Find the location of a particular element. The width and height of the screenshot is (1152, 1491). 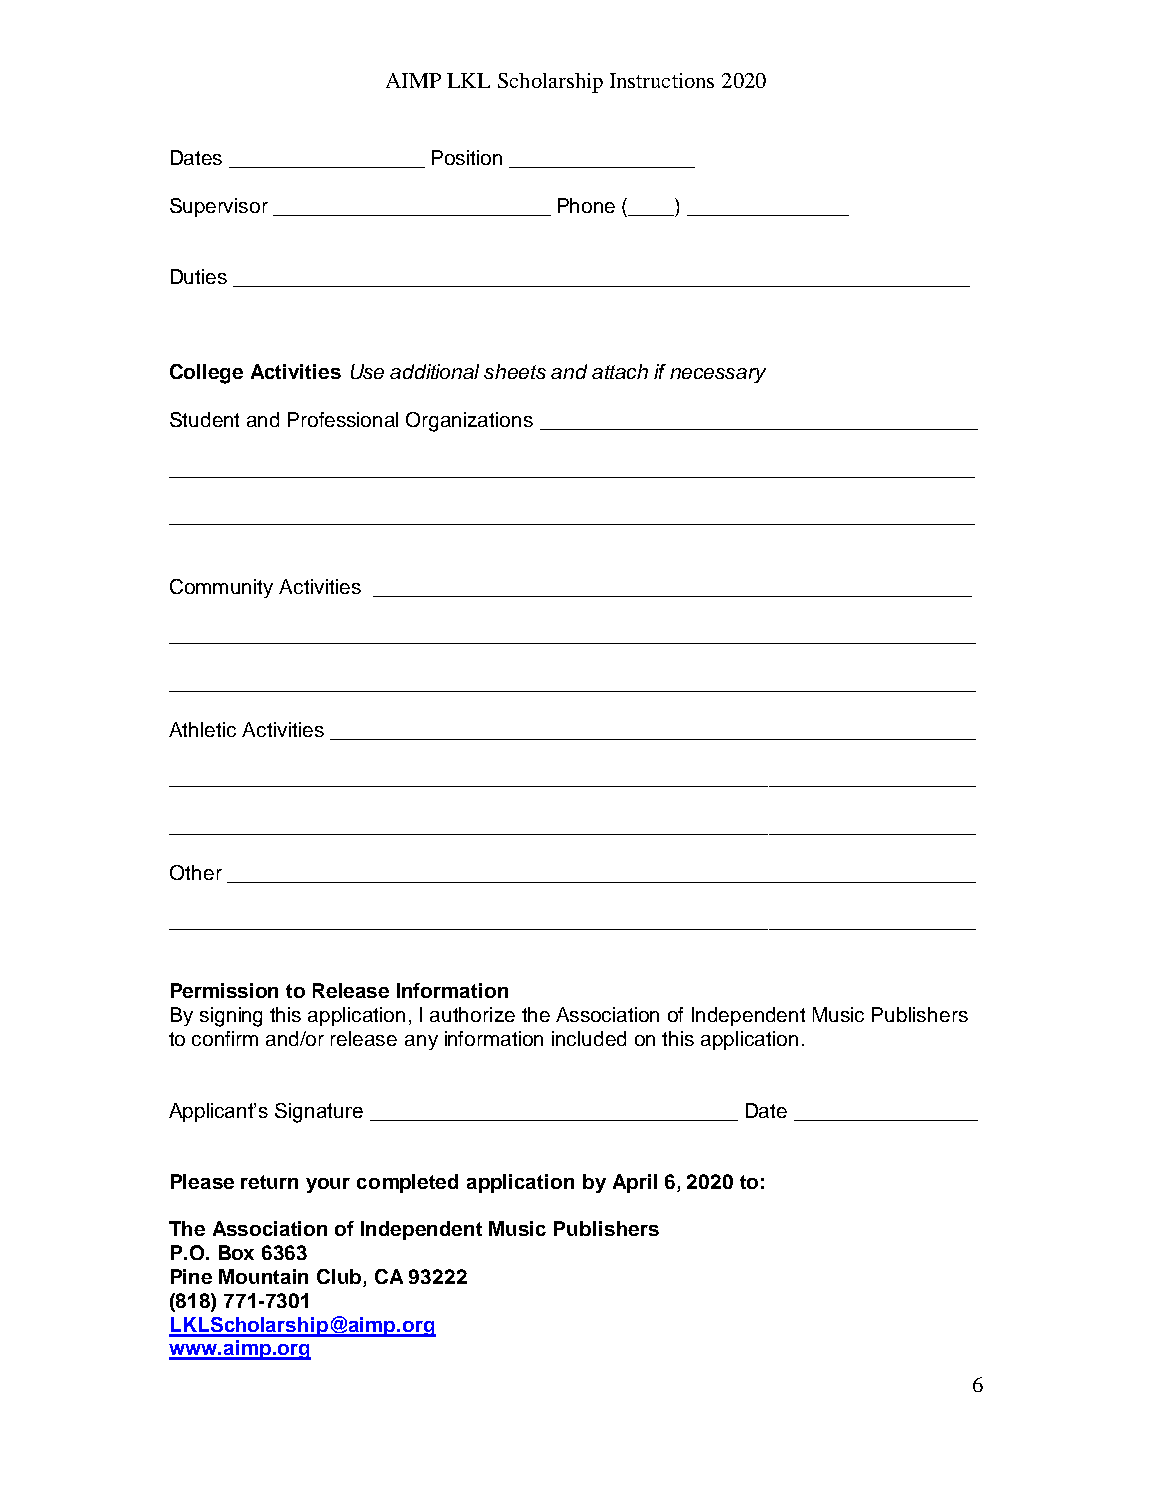

Position is located at coordinates (467, 157).
